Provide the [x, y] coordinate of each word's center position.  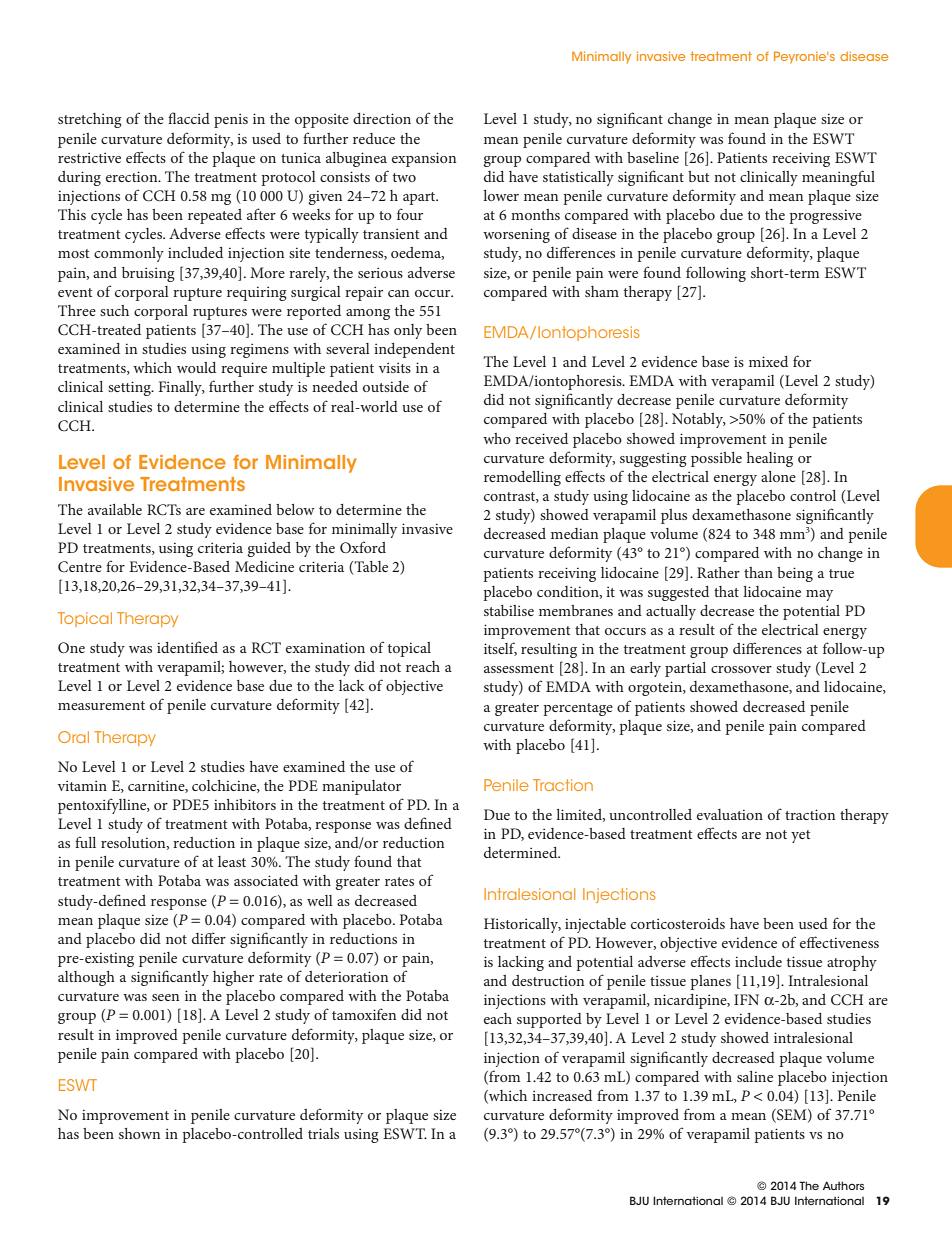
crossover [741, 669]
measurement [101, 705]
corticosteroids [678, 923]
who [497, 438]
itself [500, 649]
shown [139, 1133]
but [698, 176]
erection [133, 176]
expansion [424, 159]
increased [562, 1095]
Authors [843, 1185]
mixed [768, 361]
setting [130, 388]
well [320, 900]
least [232, 861]
